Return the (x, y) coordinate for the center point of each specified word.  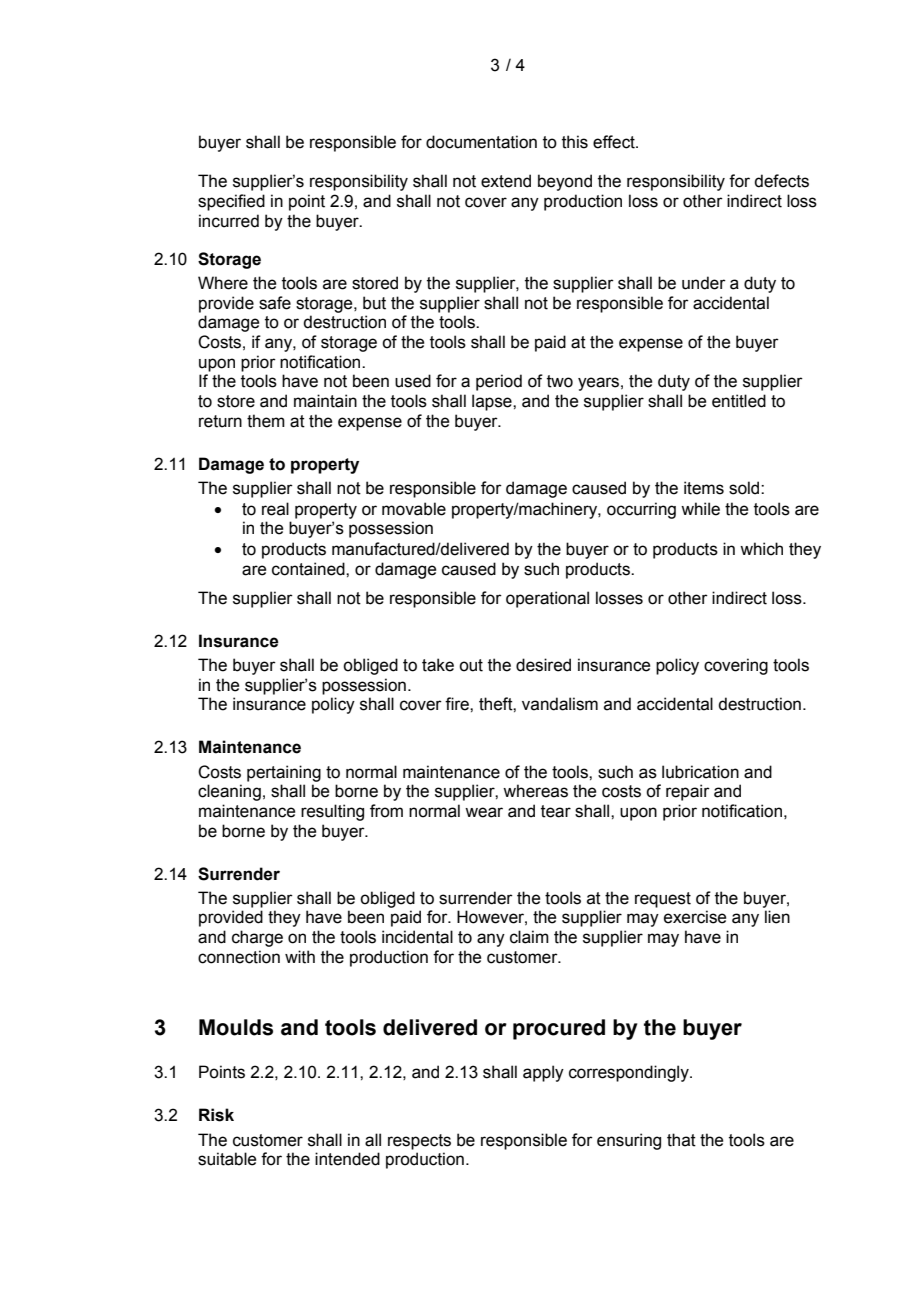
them (266, 421)
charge (257, 938)
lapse (493, 402)
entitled (739, 401)
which (761, 549)
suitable (227, 1159)
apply (543, 1073)
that (681, 1140)
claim (529, 937)
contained (309, 569)
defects (781, 181)
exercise (695, 917)
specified (231, 202)
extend (506, 181)
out (471, 665)
